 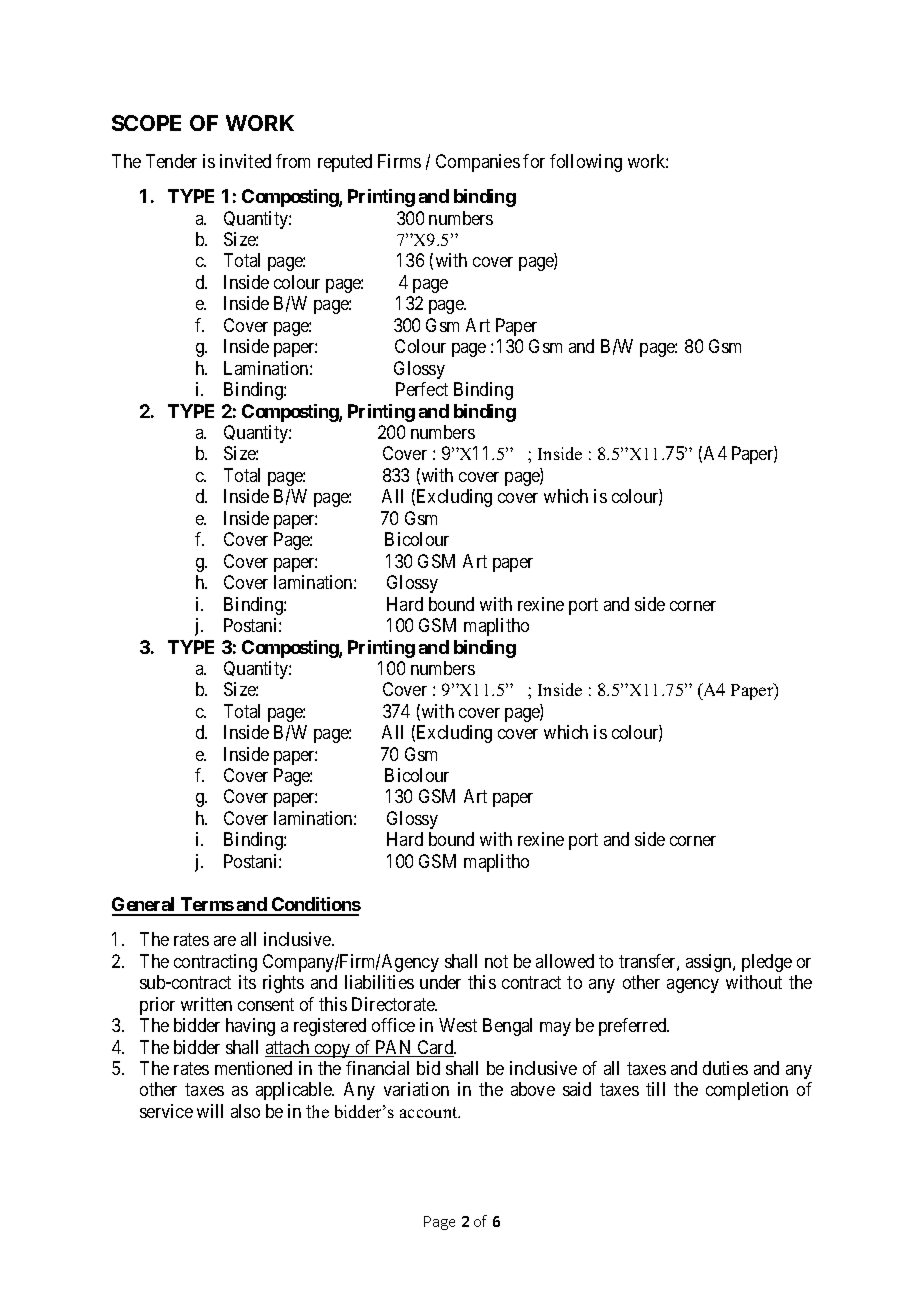 What do you see at coordinates (725, 1068) in the page?
I see `duties` at bounding box center [725, 1068].
